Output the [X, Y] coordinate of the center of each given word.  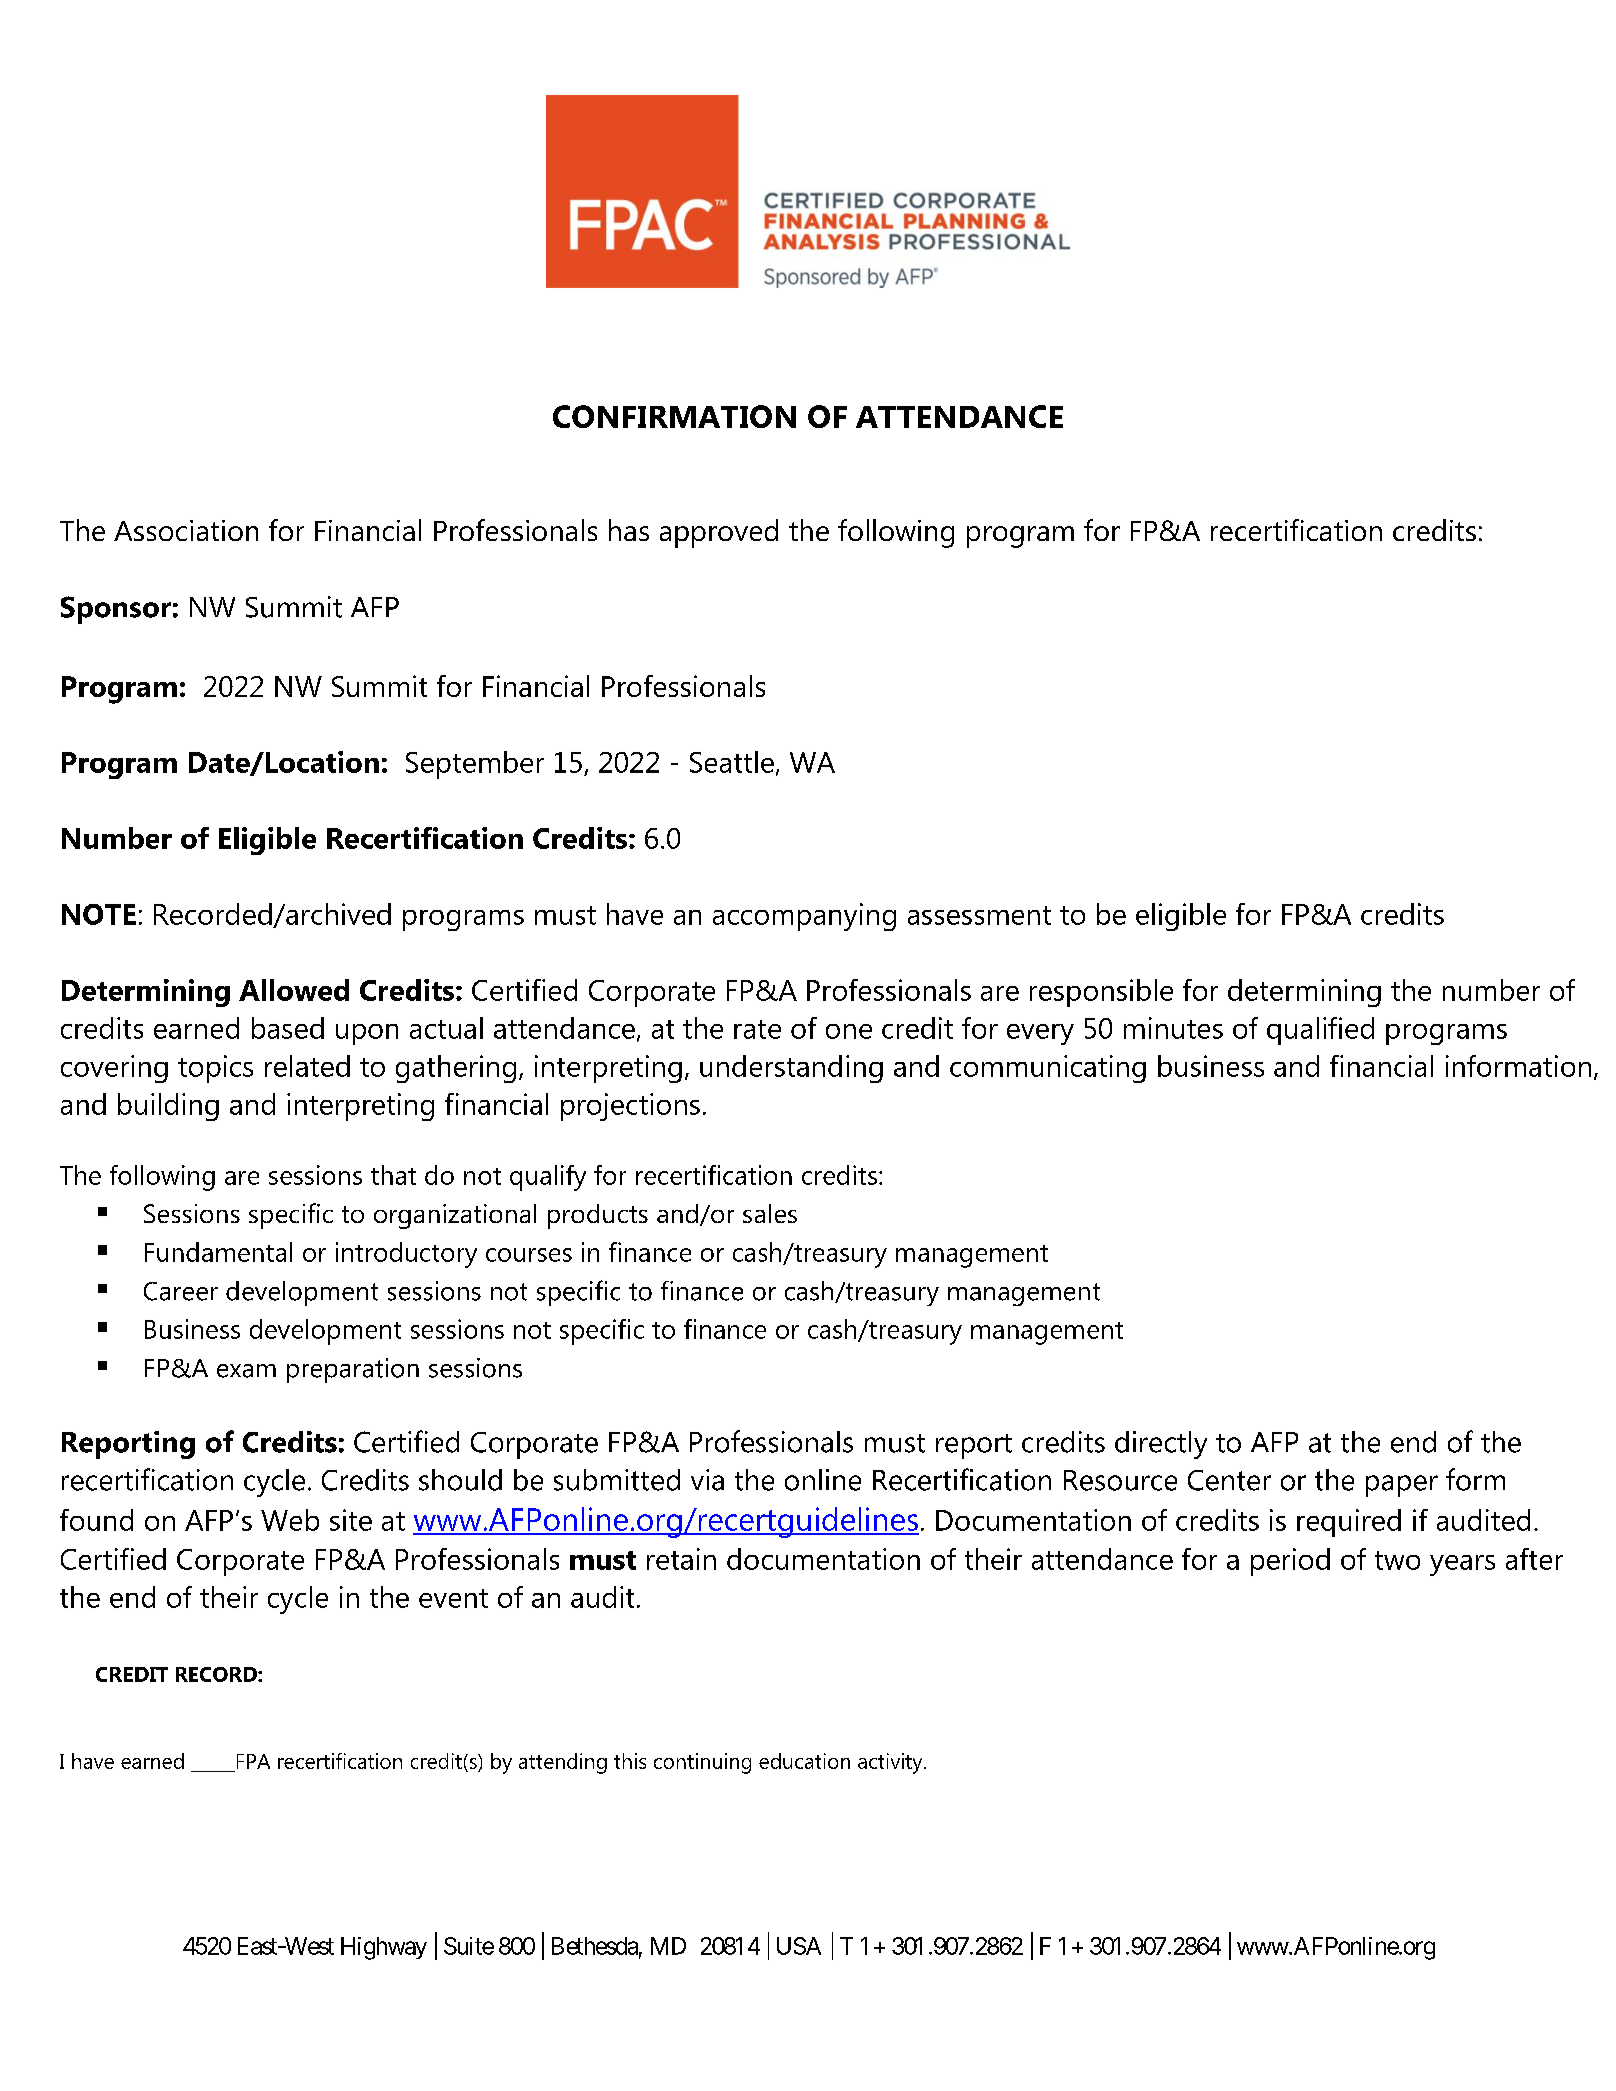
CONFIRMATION [674, 416]
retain [681, 1559]
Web [290, 1520]
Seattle [732, 762]
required [1349, 1523]
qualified [1320, 1031]
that [393, 1175]
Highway [384, 1948]
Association [186, 530]
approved [719, 533]
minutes [1173, 1028]
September [475, 765]
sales [770, 1213]
